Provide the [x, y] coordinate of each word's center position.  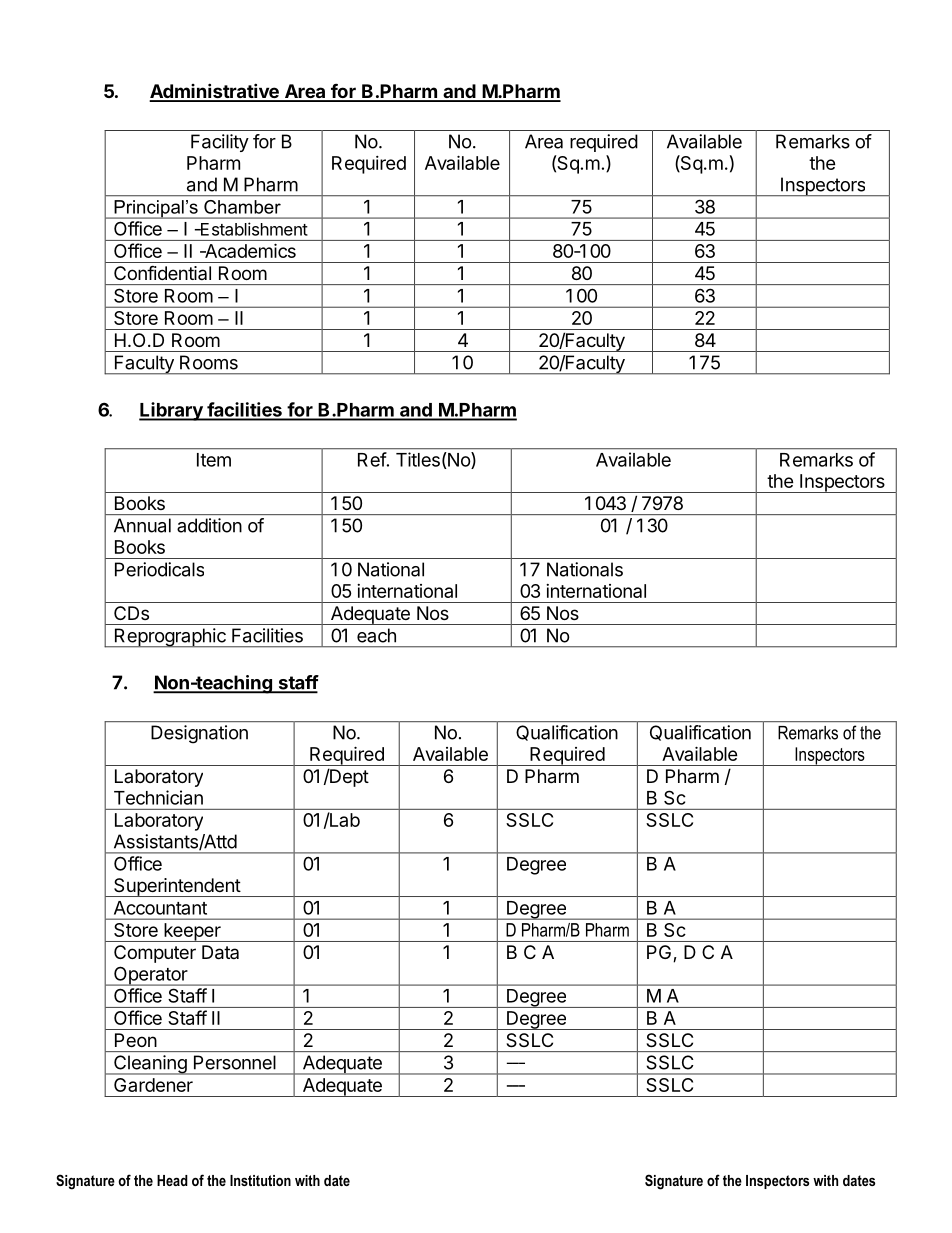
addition [209, 525]
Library [172, 411]
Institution [260, 1180]
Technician [158, 797]
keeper [192, 932]
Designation [199, 734]
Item [214, 460]
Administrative [215, 92]
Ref [372, 459]
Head [172, 1180]
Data [220, 952]
